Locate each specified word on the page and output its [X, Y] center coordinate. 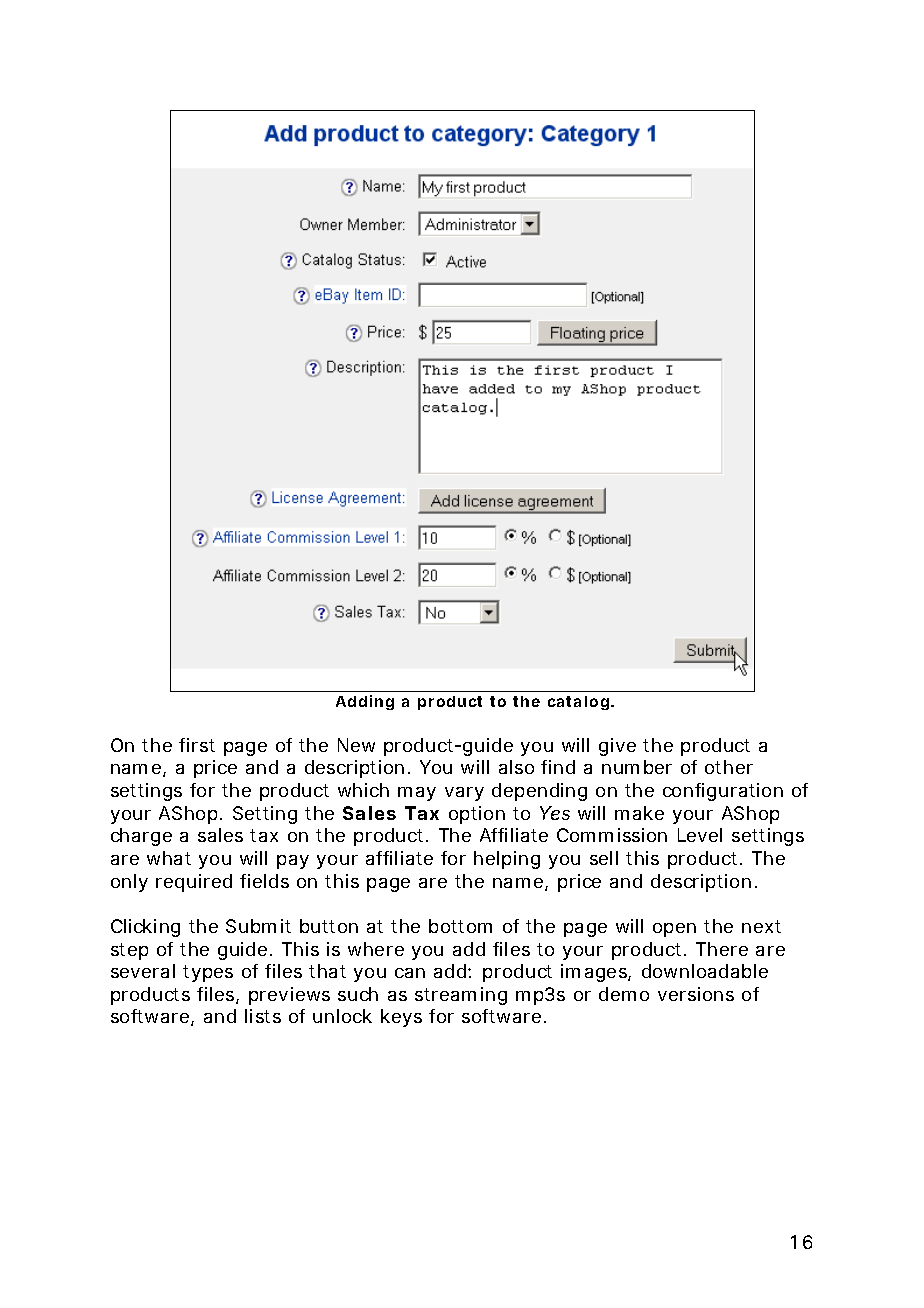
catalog [578, 703]
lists [263, 1016]
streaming [461, 996]
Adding [365, 702]
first [197, 745]
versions [696, 994]
